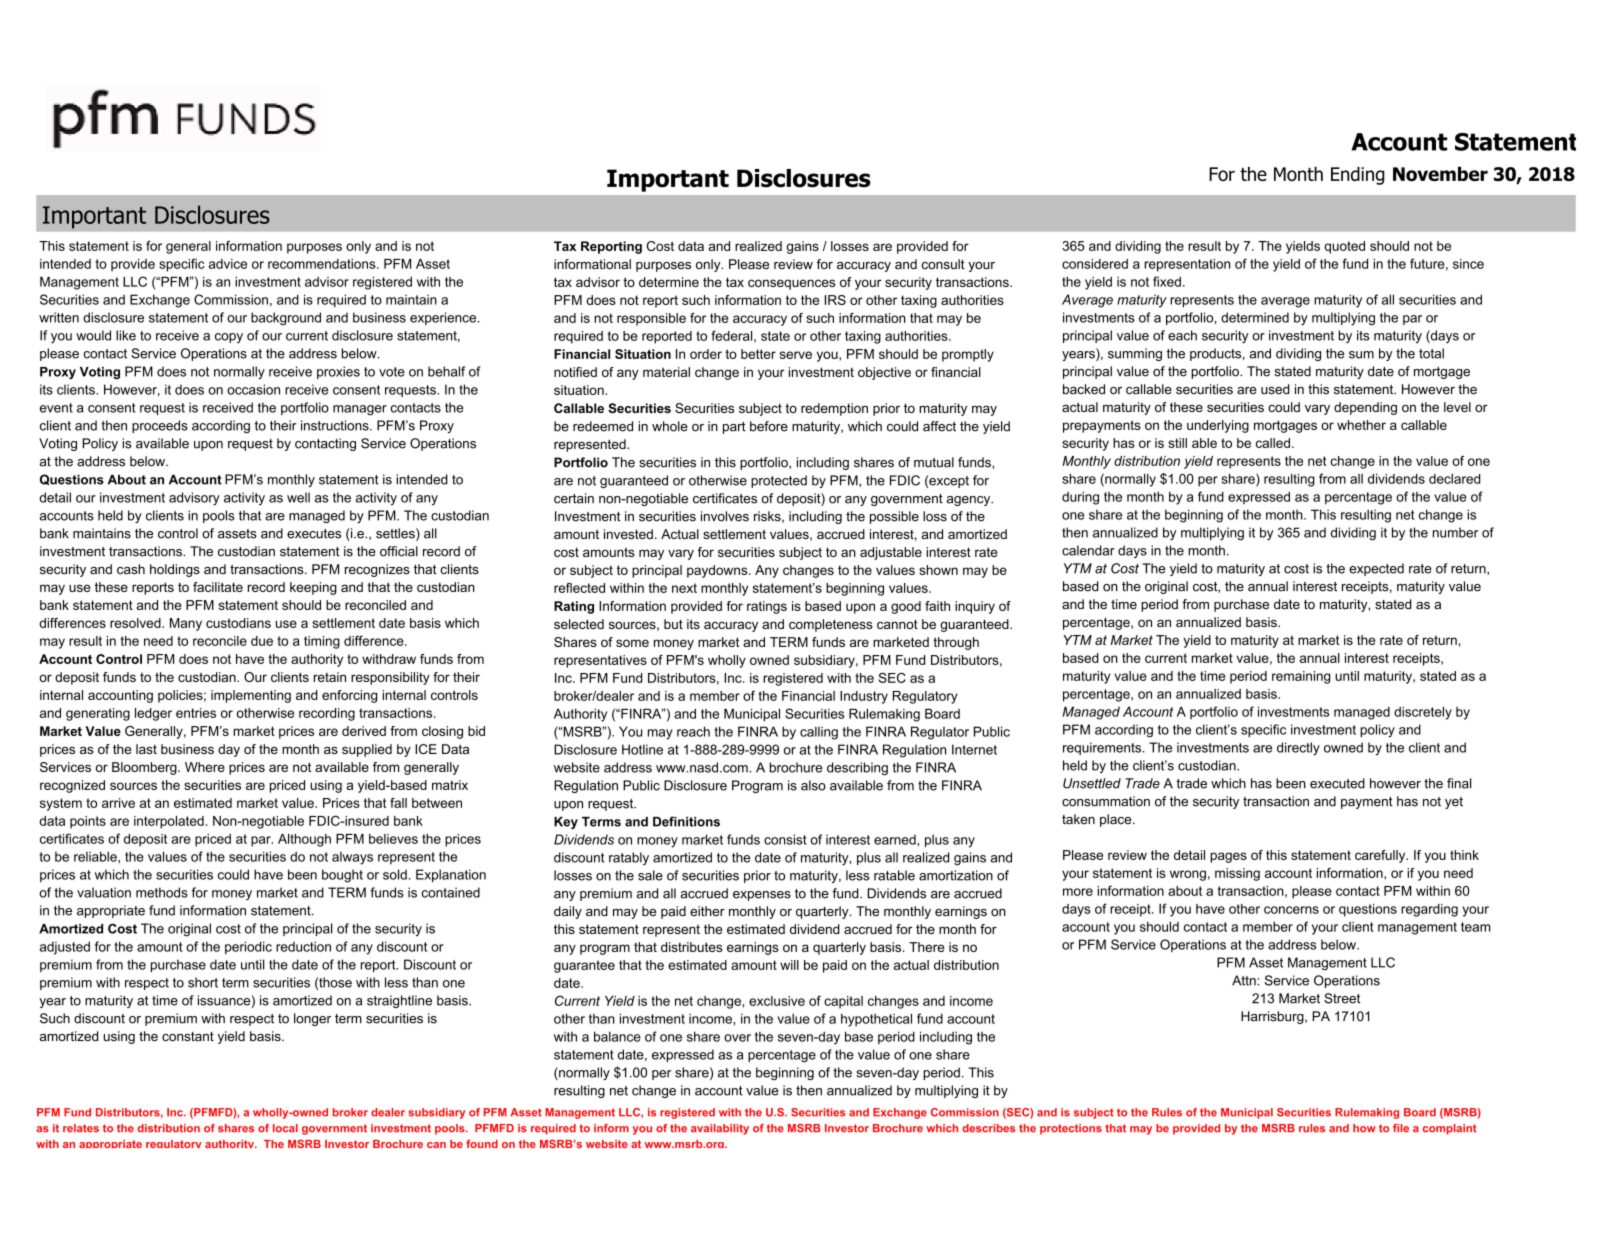  What do you see at coordinates (791, 284) in the screenshot?
I see `consequences` at bounding box center [791, 284].
